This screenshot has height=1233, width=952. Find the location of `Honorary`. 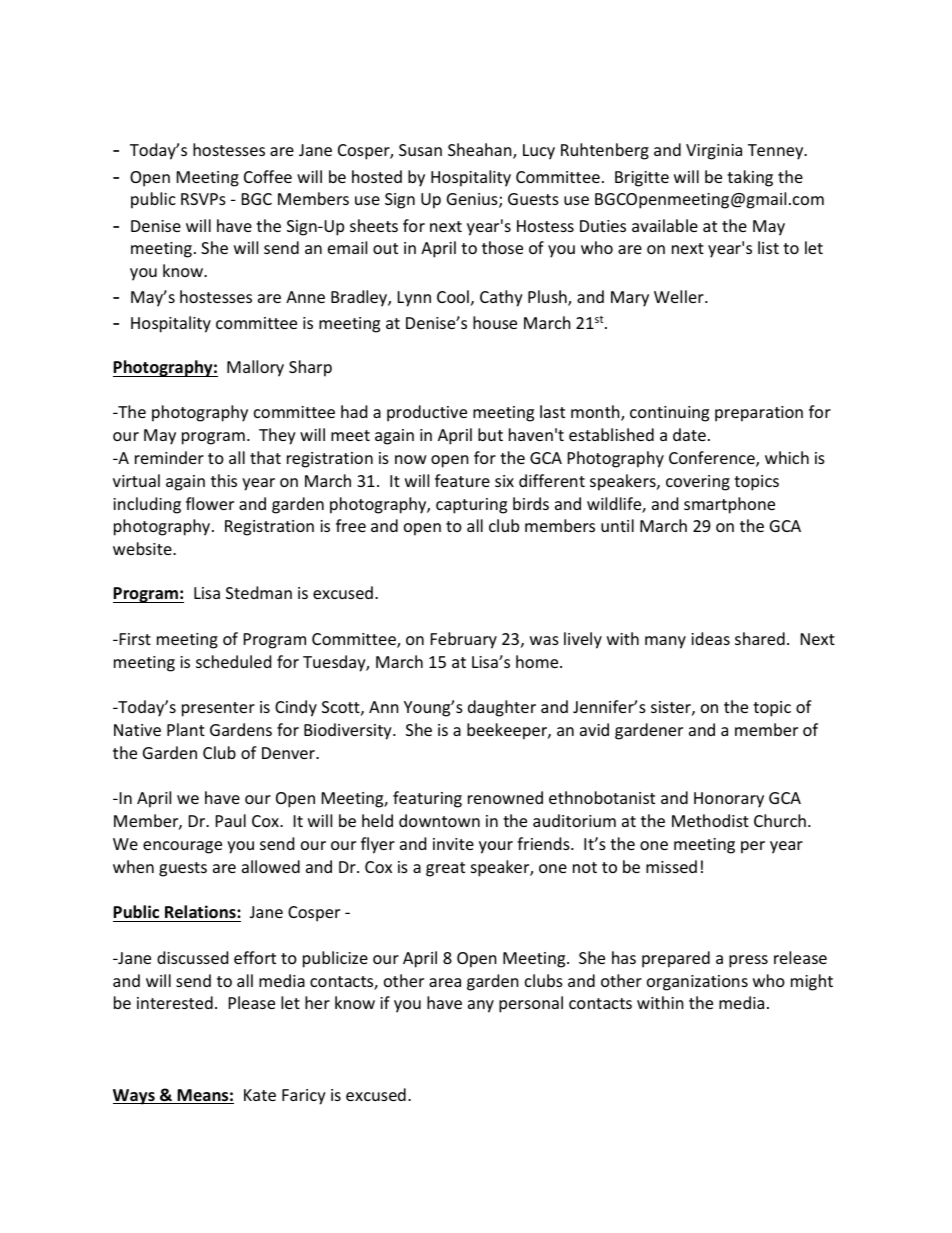

Honorary is located at coordinates (729, 800).
